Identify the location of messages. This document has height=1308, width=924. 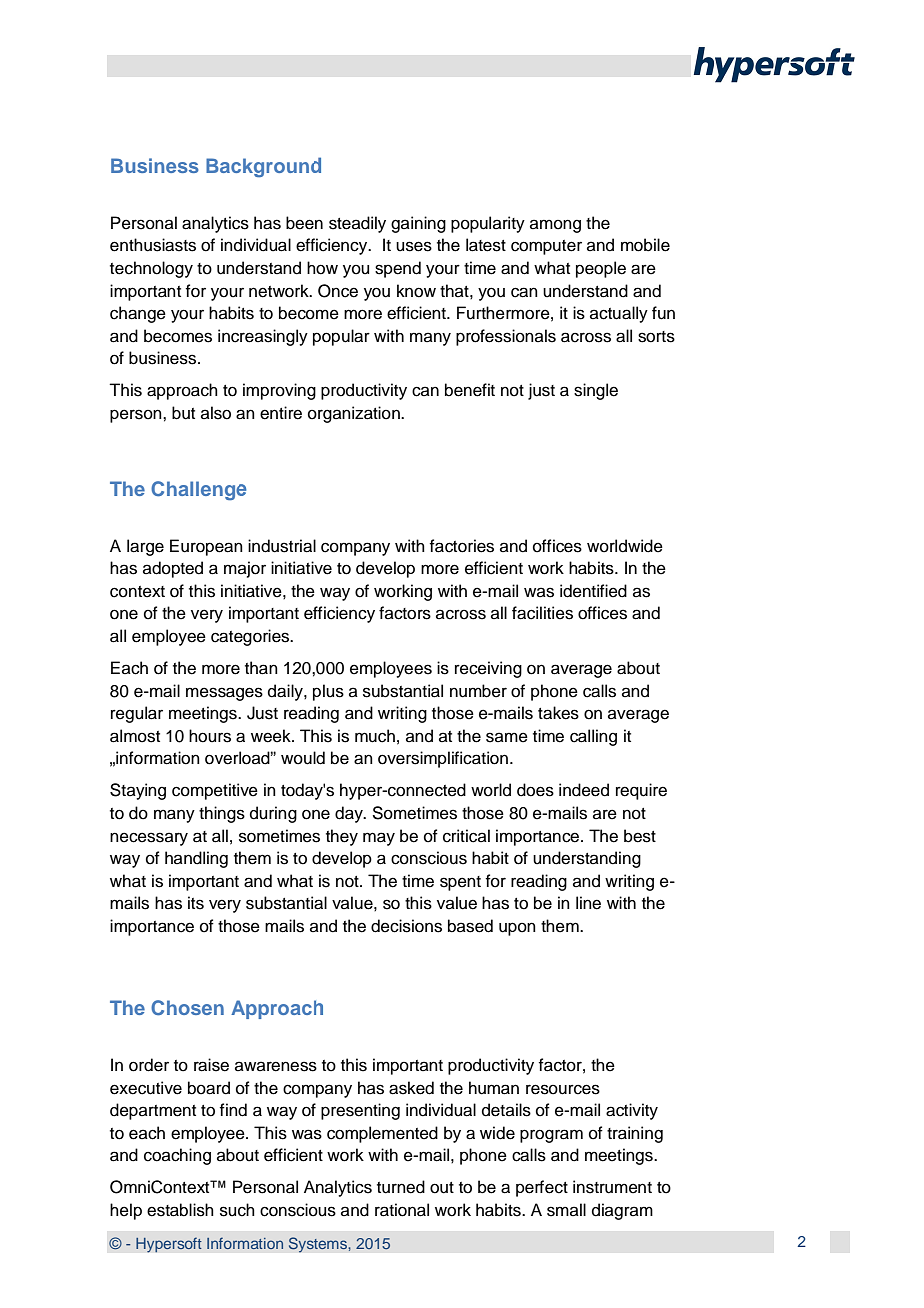
(224, 694).
